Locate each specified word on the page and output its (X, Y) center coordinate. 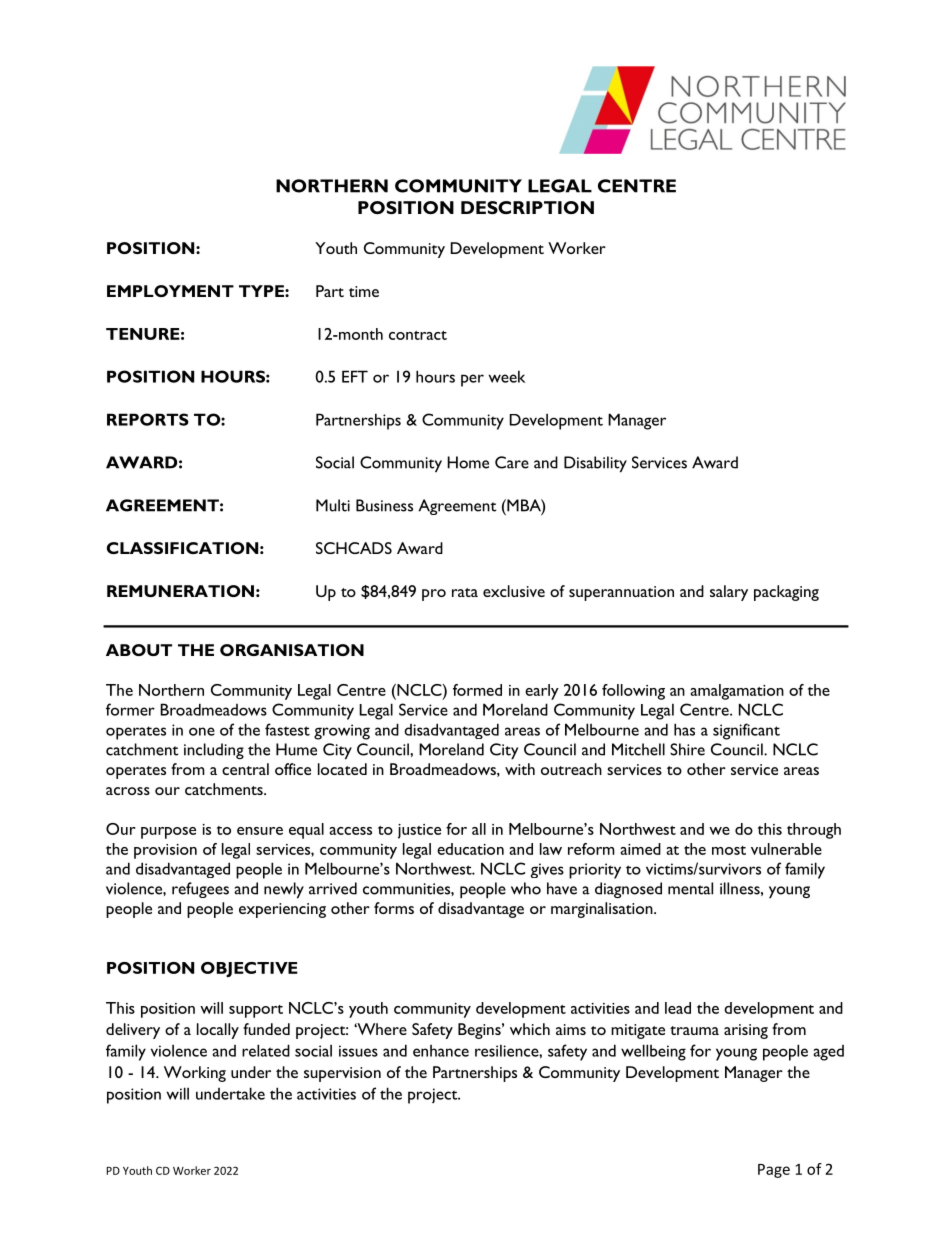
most (729, 850)
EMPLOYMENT (170, 291)
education (470, 849)
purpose (168, 833)
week (507, 376)
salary (729, 593)
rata (465, 592)
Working (195, 1074)
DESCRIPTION (527, 207)
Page (774, 1171)
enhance (441, 1051)
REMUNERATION (180, 591)
